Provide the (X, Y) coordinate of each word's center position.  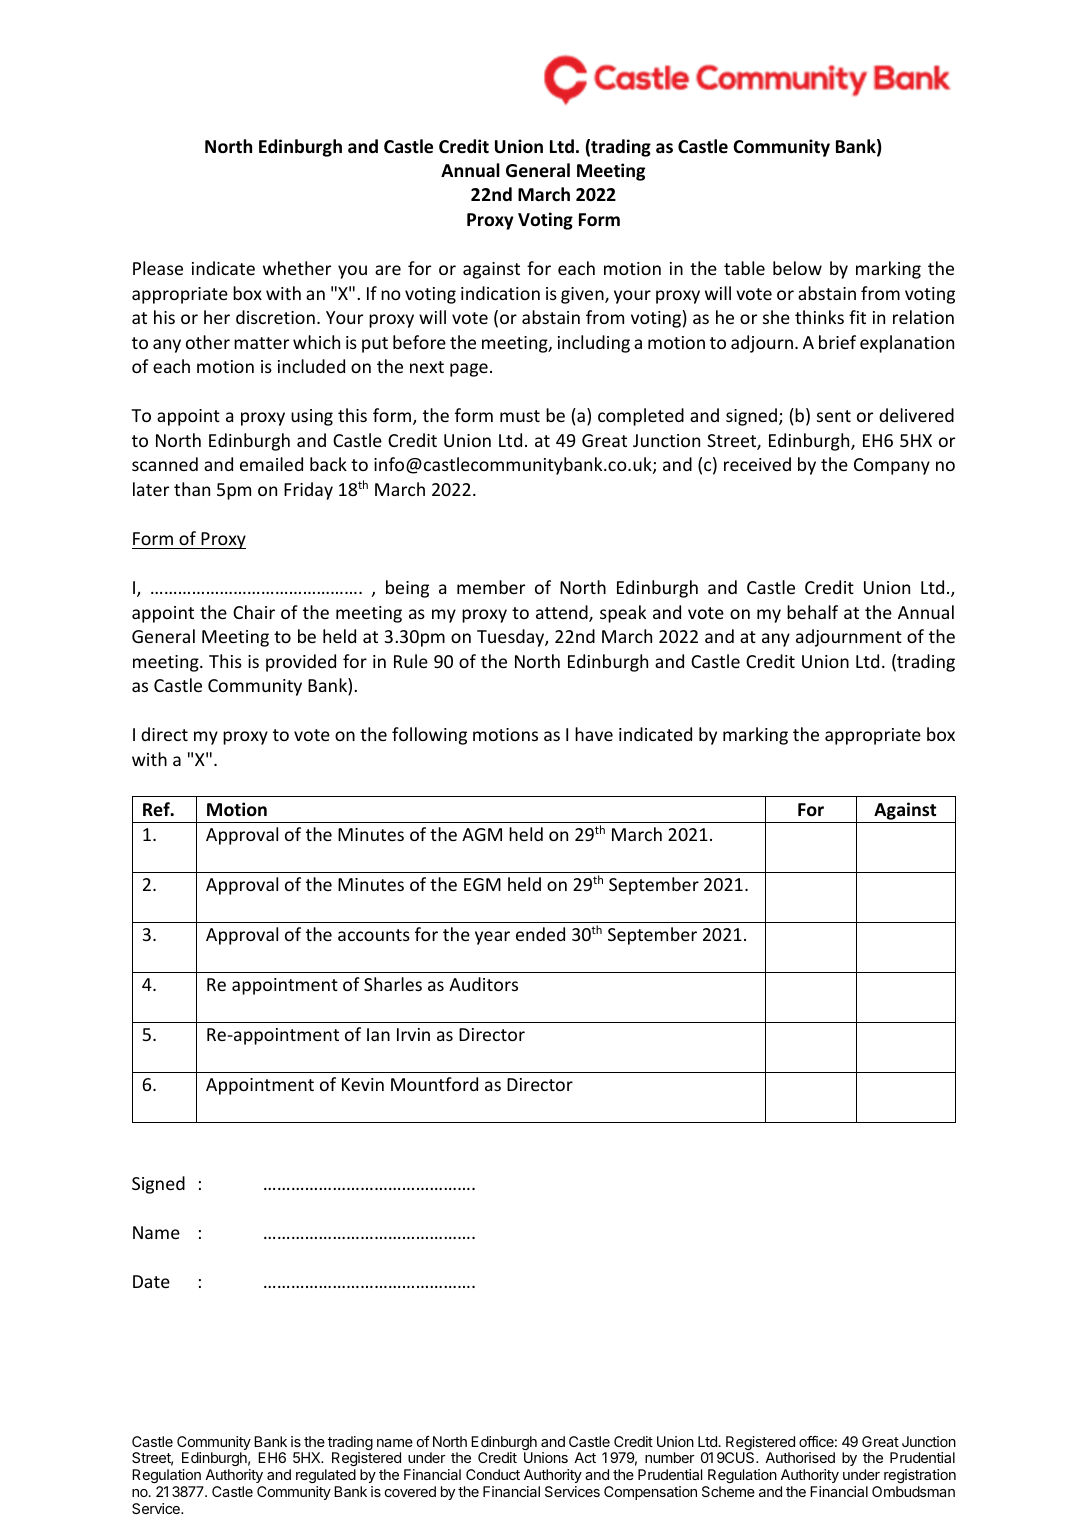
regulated (326, 1476)
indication (500, 293)
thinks (819, 317)
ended (540, 934)
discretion (275, 317)
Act (585, 1457)
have (594, 734)
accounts (374, 935)
